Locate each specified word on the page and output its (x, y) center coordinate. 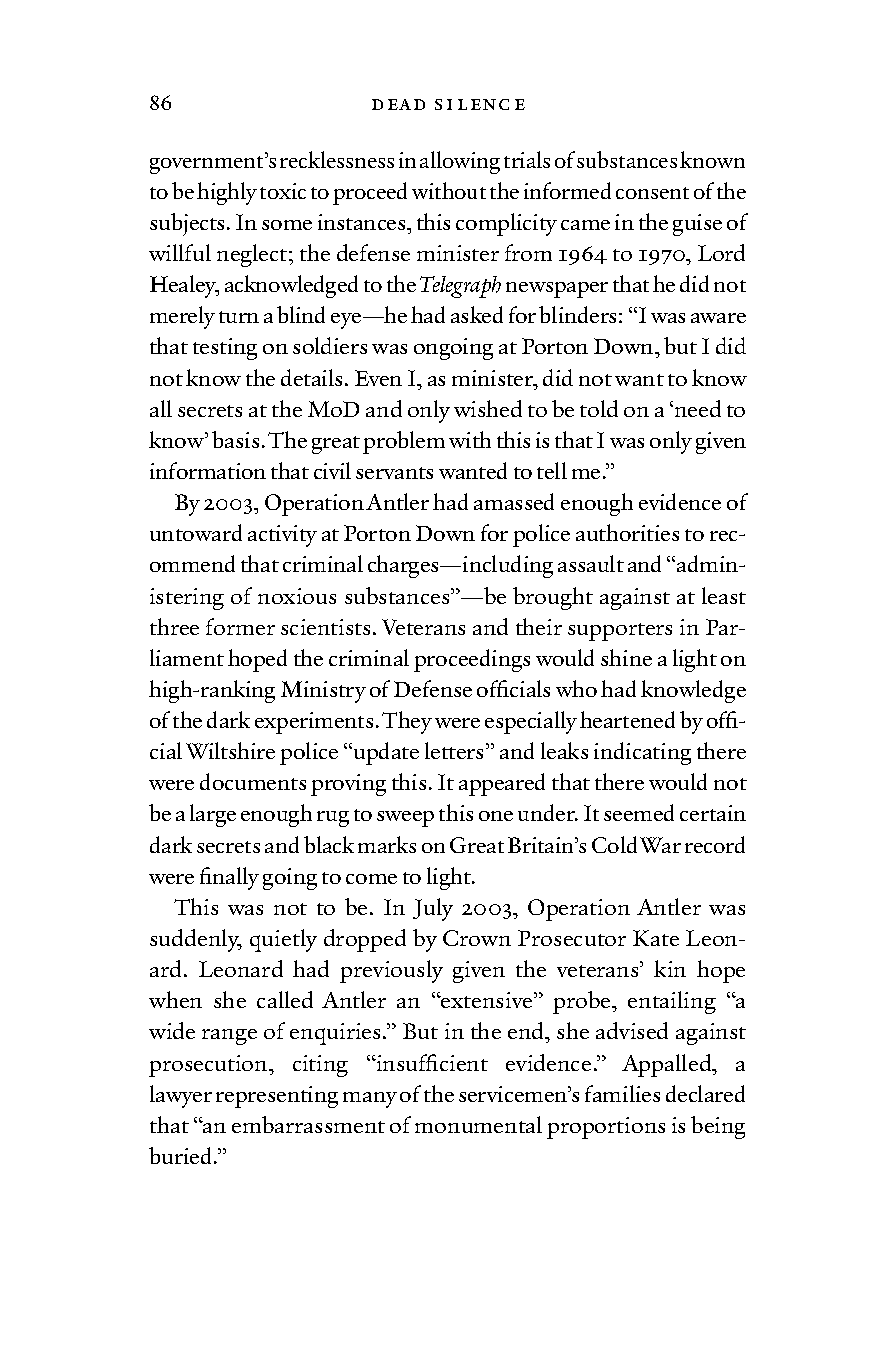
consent (652, 193)
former (240, 626)
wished (488, 408)
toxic (283, 191)
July (433, 909)
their (539, 626)
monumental (478, 1124)
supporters (620, 632)
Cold (614, 844)
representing (277, 1097)
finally (229, 878)
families (622, 1093)
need (698, 408)
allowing (460, 162)
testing (225, 349)
